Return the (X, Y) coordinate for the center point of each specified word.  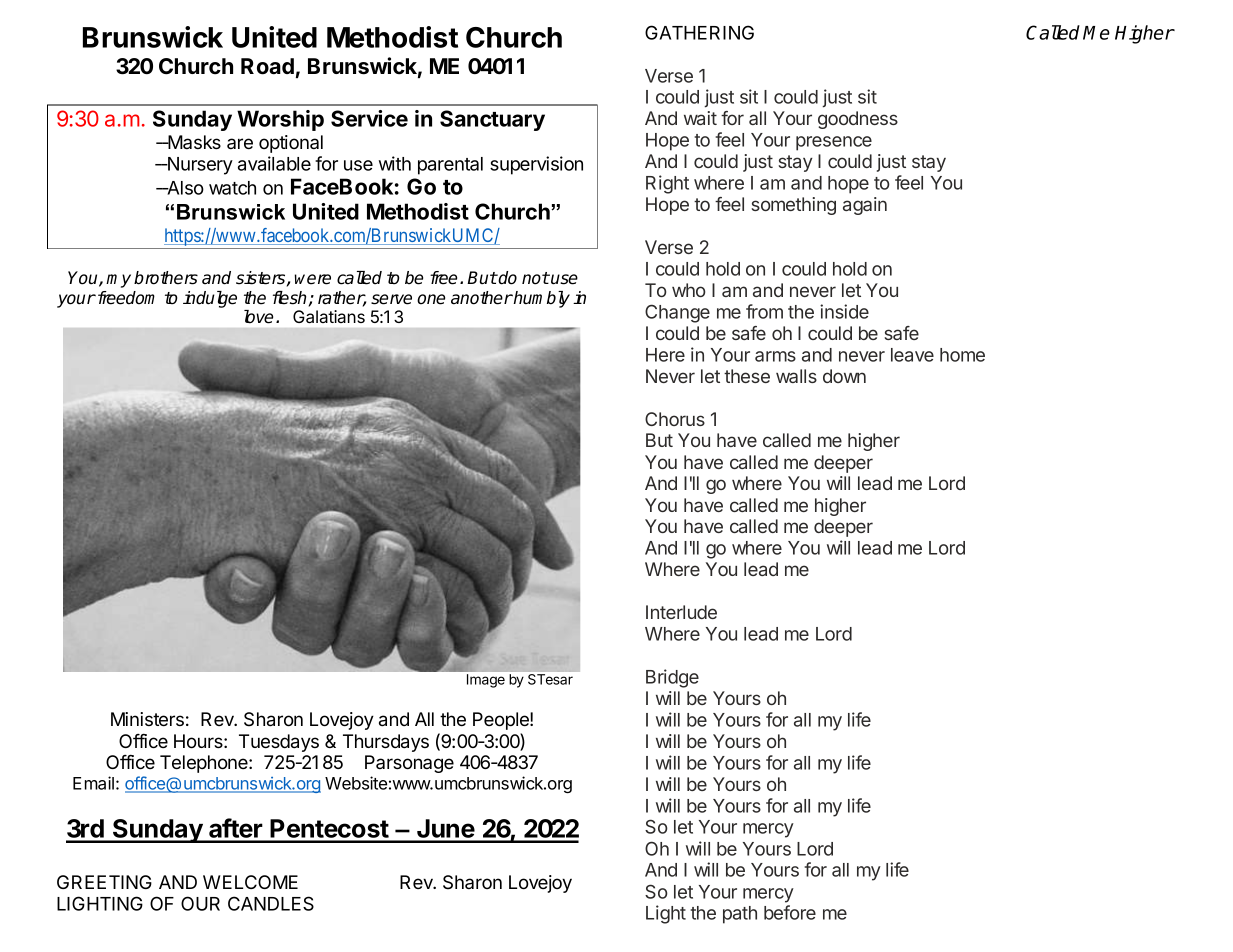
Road (267, 66)
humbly (541, 299)
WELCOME (250, 882)
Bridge (672, 678)
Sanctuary (492, 120)
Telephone (205, 764)
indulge (210, 299)
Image (486, 681)
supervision (536, 165)
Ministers (147, 719)
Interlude (681, 612)
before (790, 912)
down (844, 376)
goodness (858, 120)
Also (184, 188)
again (865, 206)
